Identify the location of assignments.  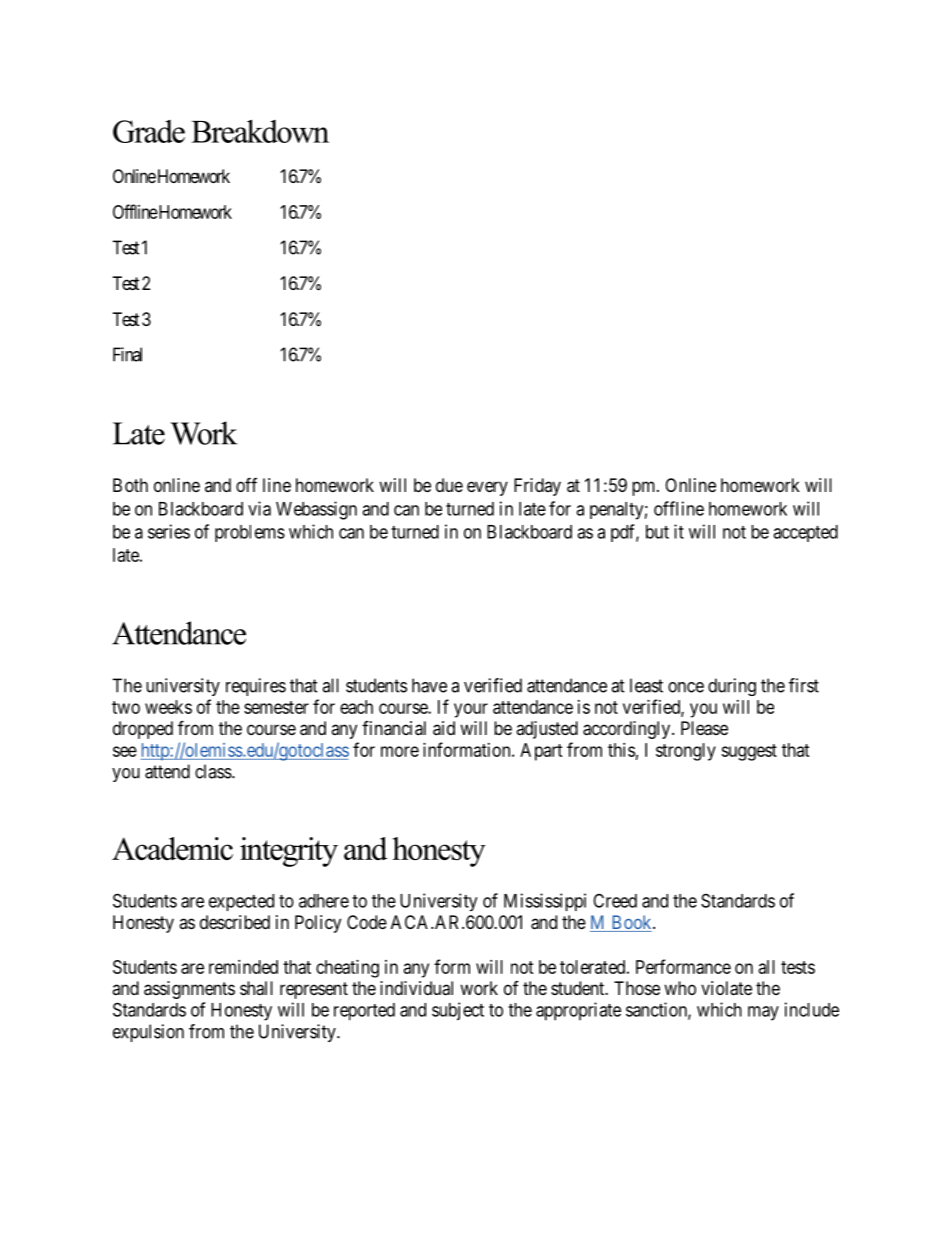
(189, 990).
